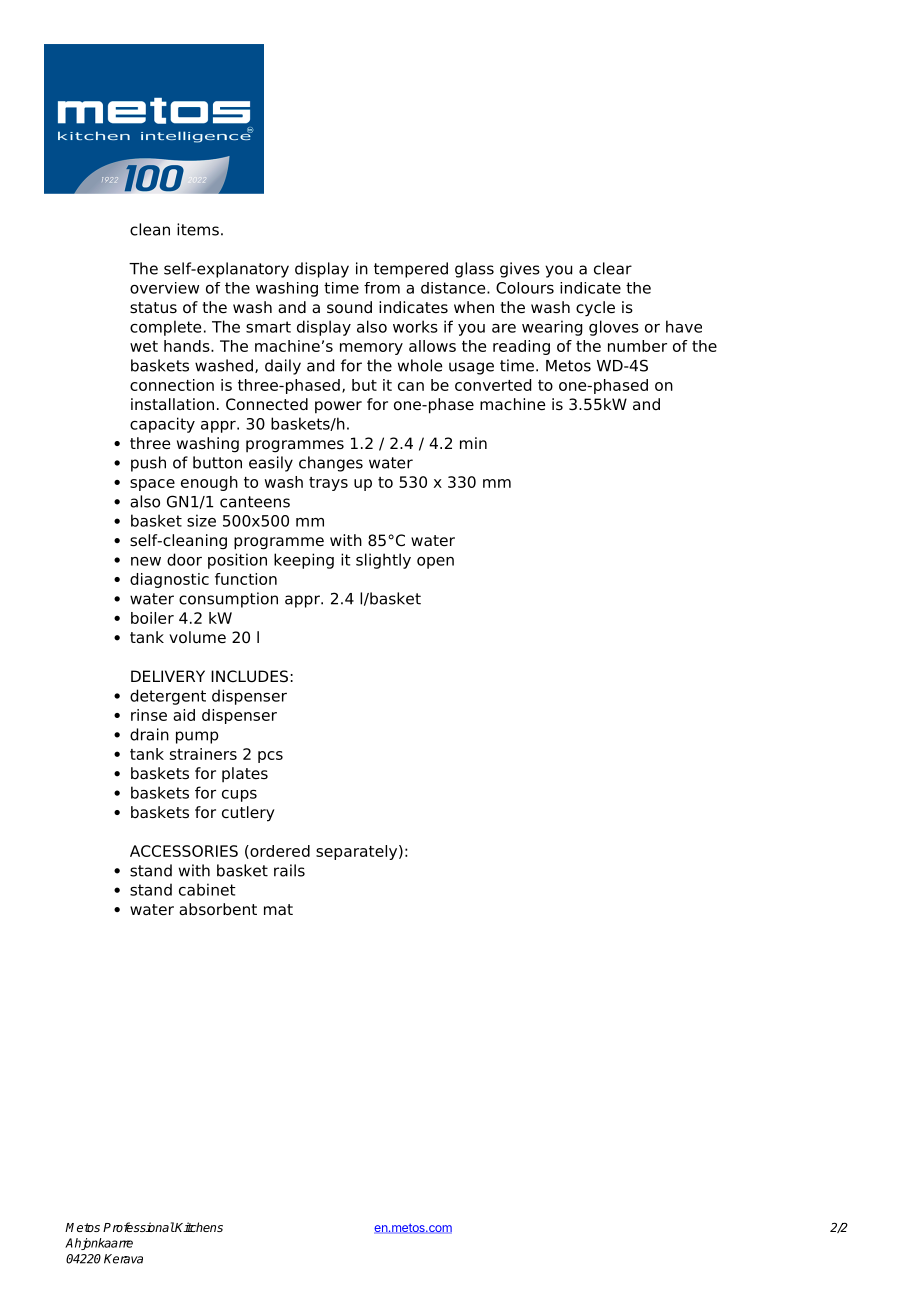 The width and height of the page is (924, 1308). What do you see at coordinates (197, 737) in the page?
I see `pump` at bounding box center [197, 737].
